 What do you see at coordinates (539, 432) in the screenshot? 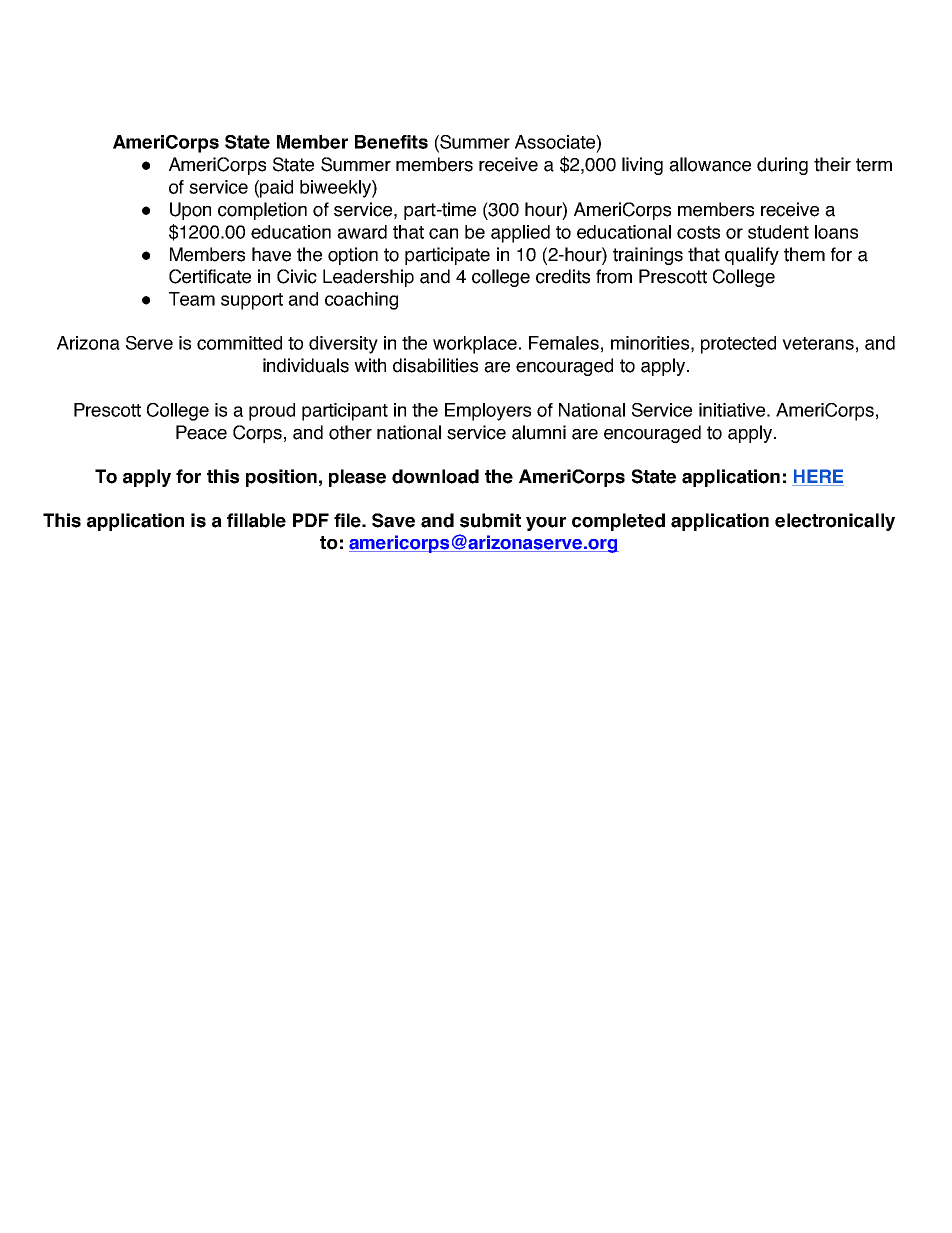
I see `alumni` at bounding box center [539, 432].
